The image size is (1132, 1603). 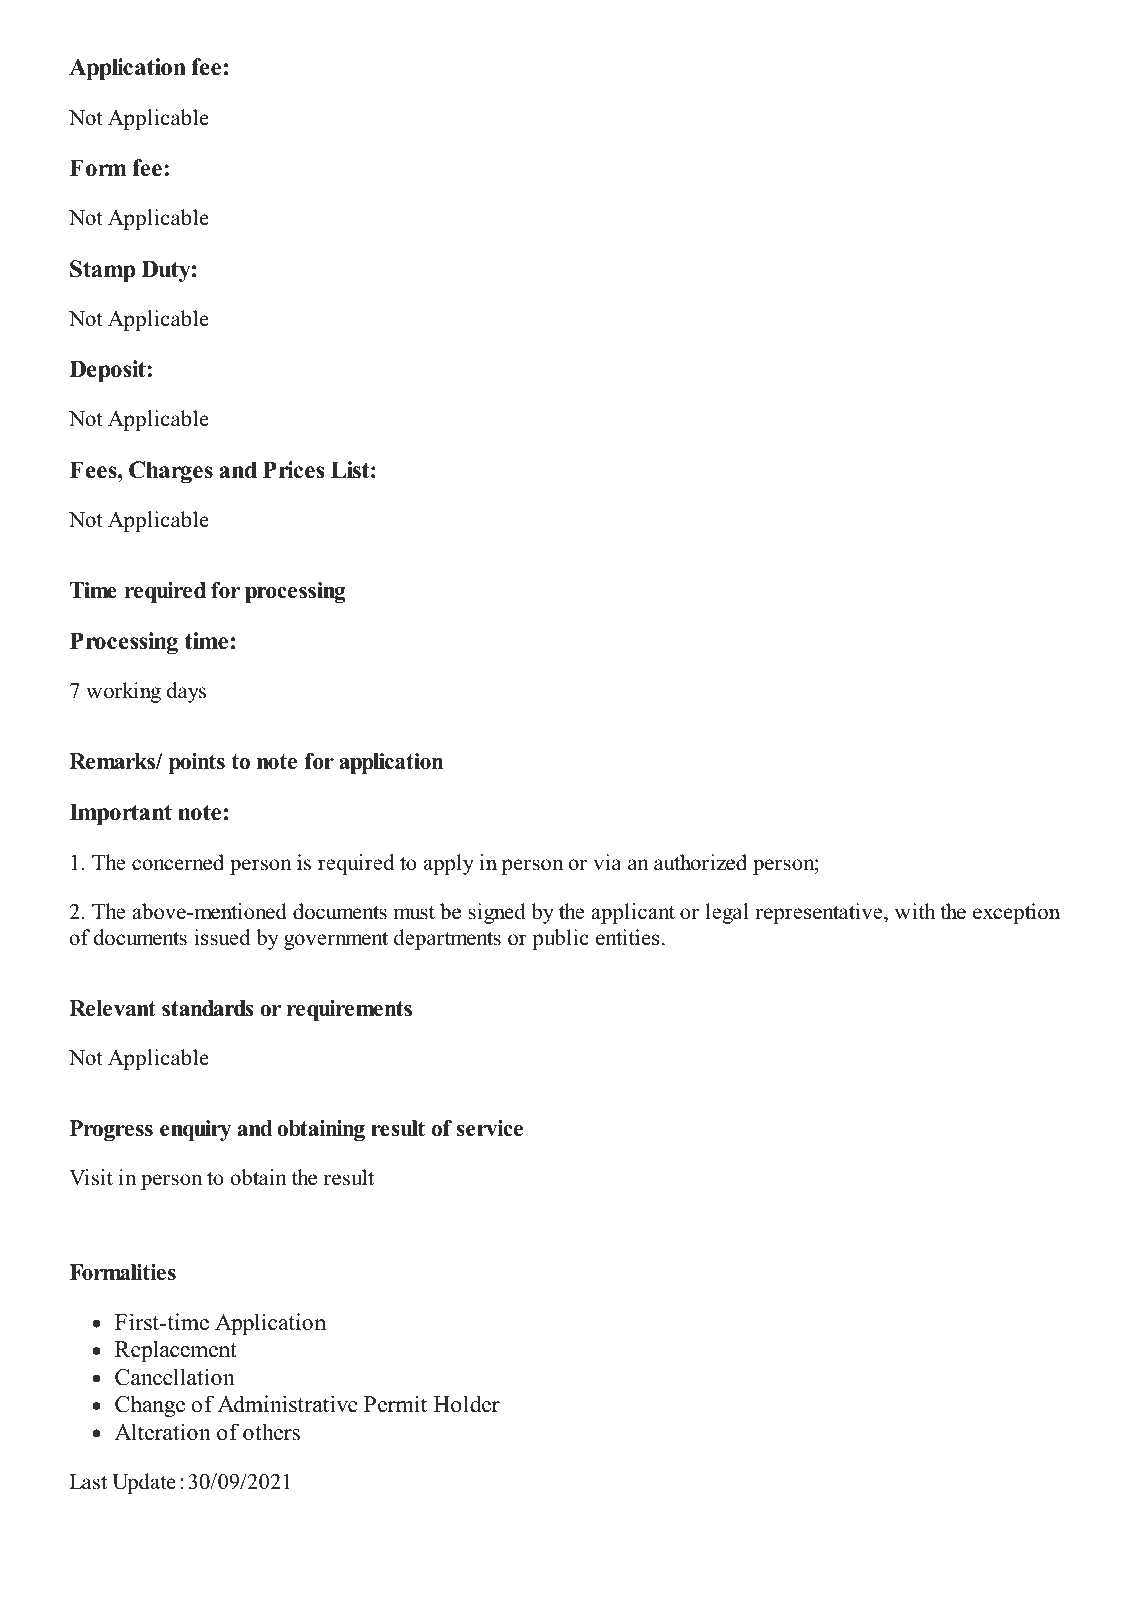 What do you see at coordinates (560, 939) in the screenshot?
I see `public` at bounding box center [560, 939].
